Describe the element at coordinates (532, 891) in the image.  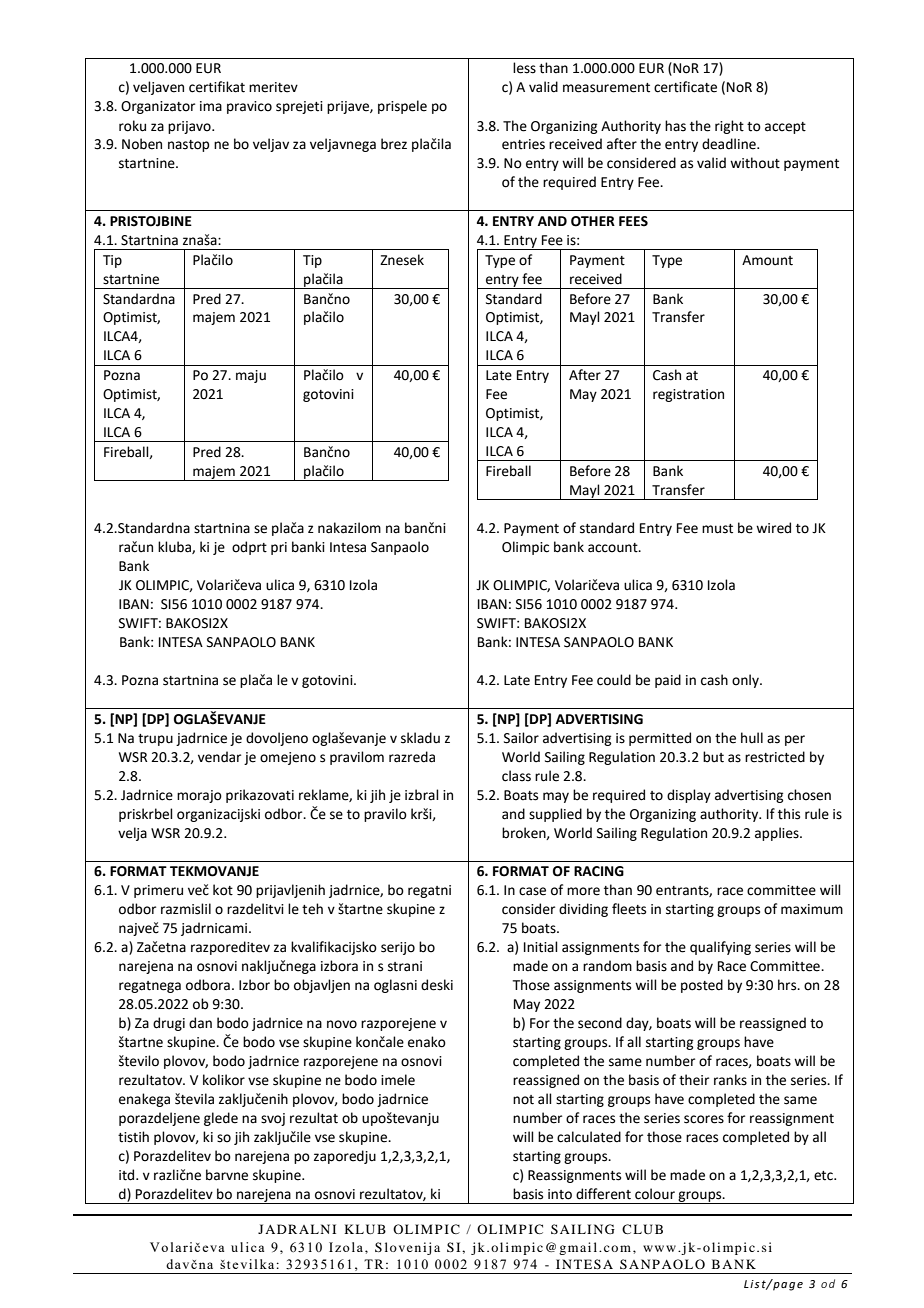
I see `case` at that location.
